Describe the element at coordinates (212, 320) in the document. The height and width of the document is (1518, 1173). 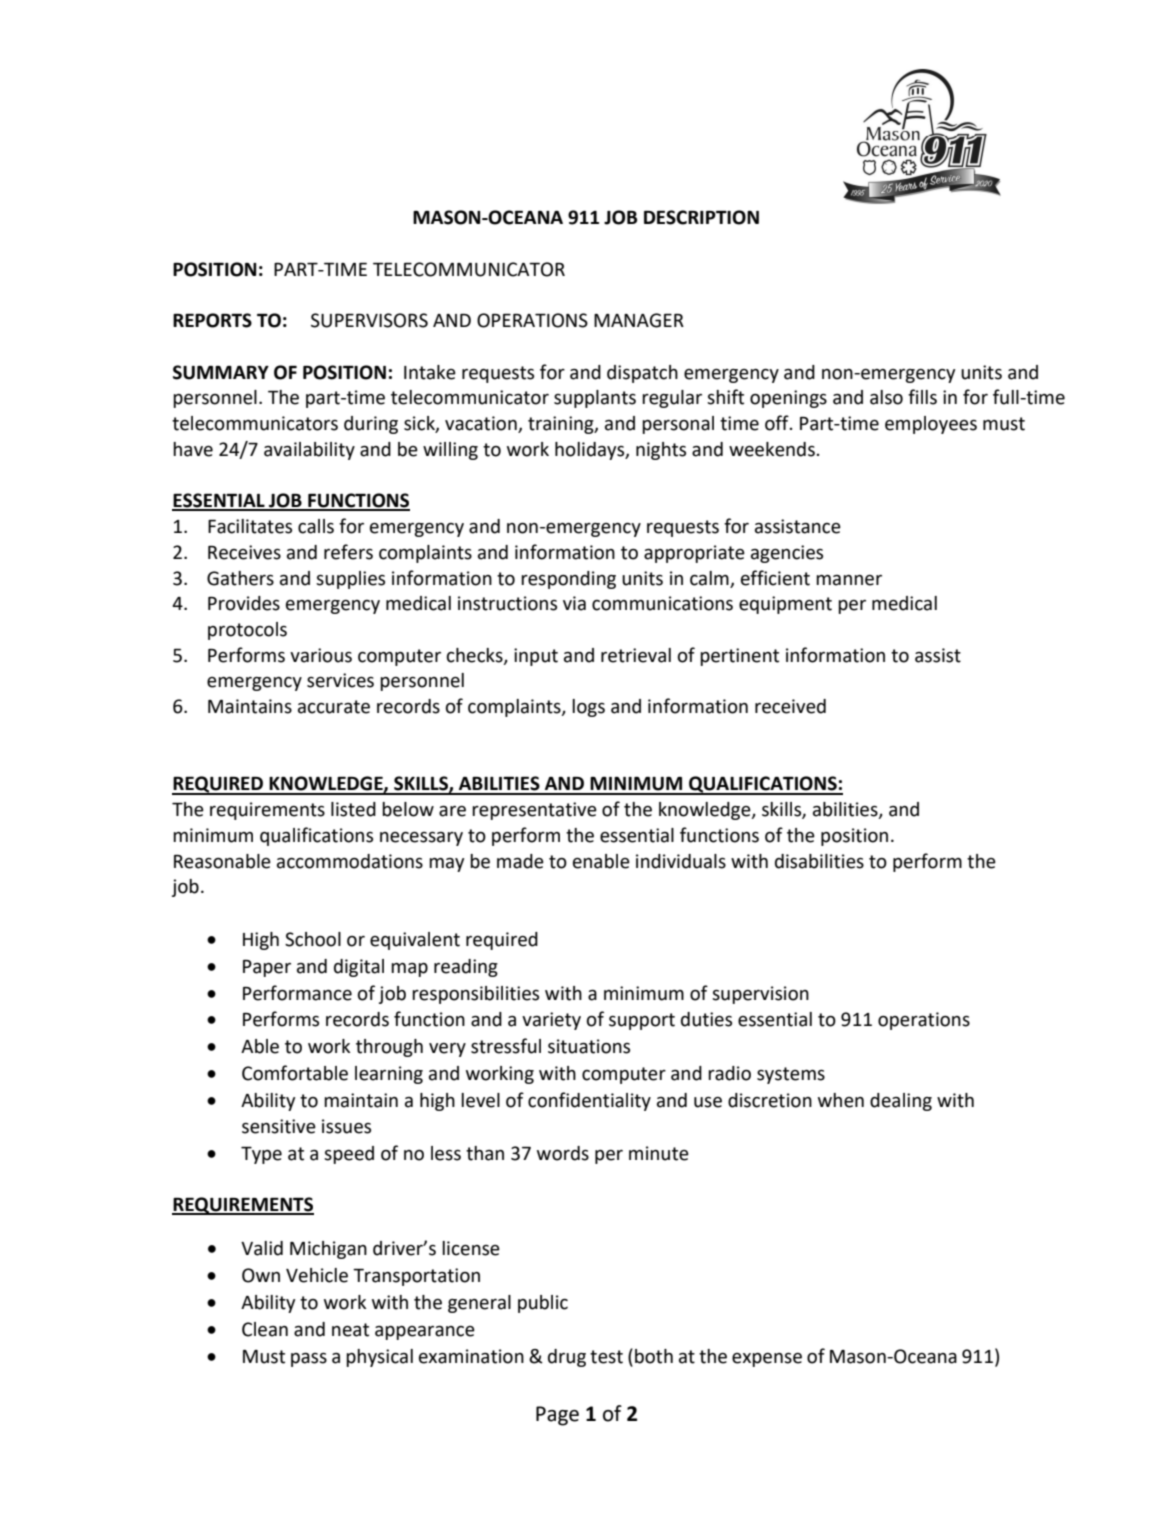
I see `REPORTS` at that location.
